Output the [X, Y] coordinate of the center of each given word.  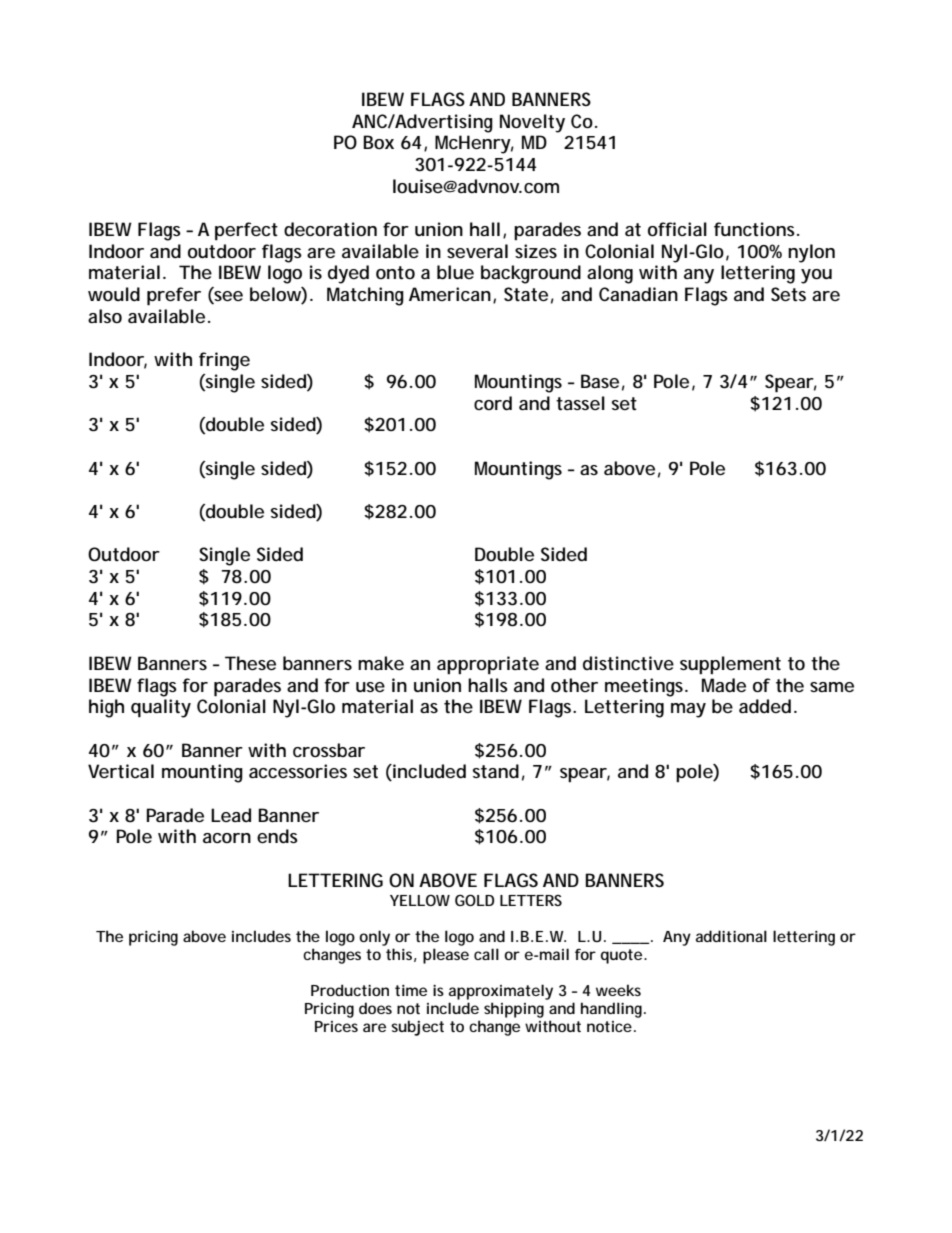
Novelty [532, 123]
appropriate [488, 665]
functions [756, 229]
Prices [336, 1026]
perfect [246, 231]
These [250, 663]
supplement [730, 665]
